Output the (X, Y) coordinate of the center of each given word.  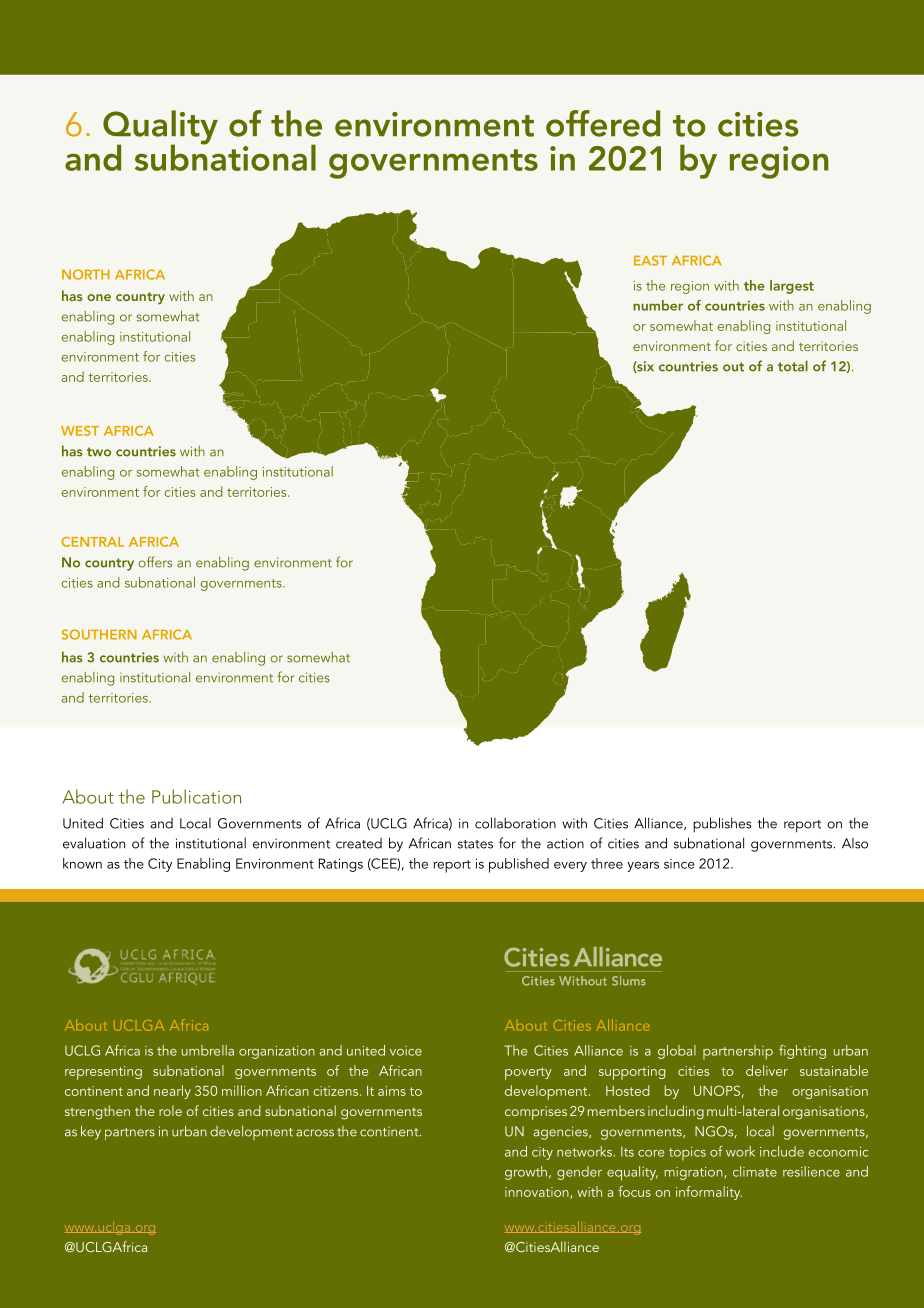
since (679, 864)
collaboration (515, 823)
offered (603, 123)
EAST (650, 260)
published (519, 865)
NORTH (86, 274)
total (793, 366)
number (658, 305)
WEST (80, 431)
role (170, 1110)
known (82, 863)
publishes (722, 824)
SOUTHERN (99, 634)
